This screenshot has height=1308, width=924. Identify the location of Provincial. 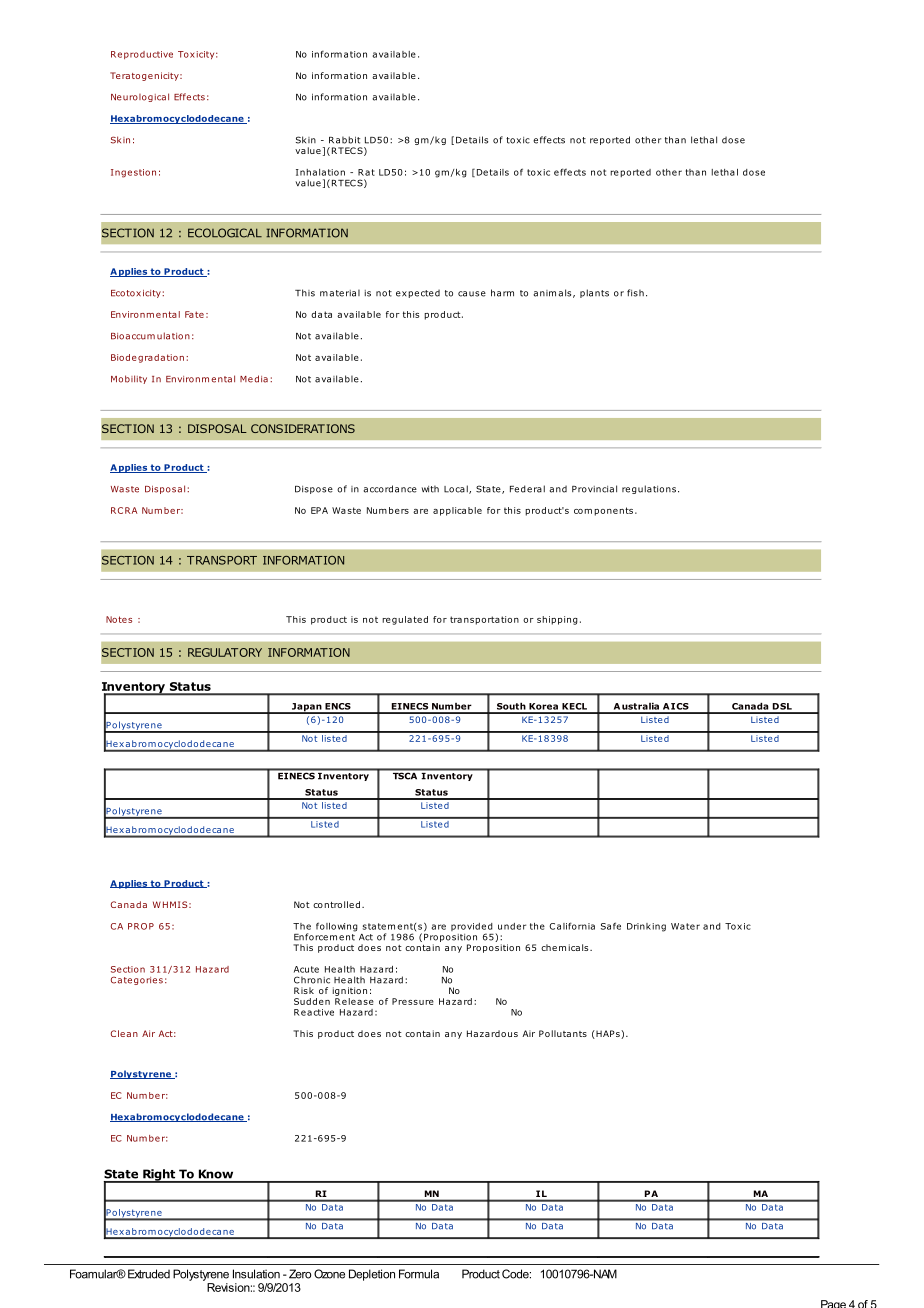
(594, 489).
